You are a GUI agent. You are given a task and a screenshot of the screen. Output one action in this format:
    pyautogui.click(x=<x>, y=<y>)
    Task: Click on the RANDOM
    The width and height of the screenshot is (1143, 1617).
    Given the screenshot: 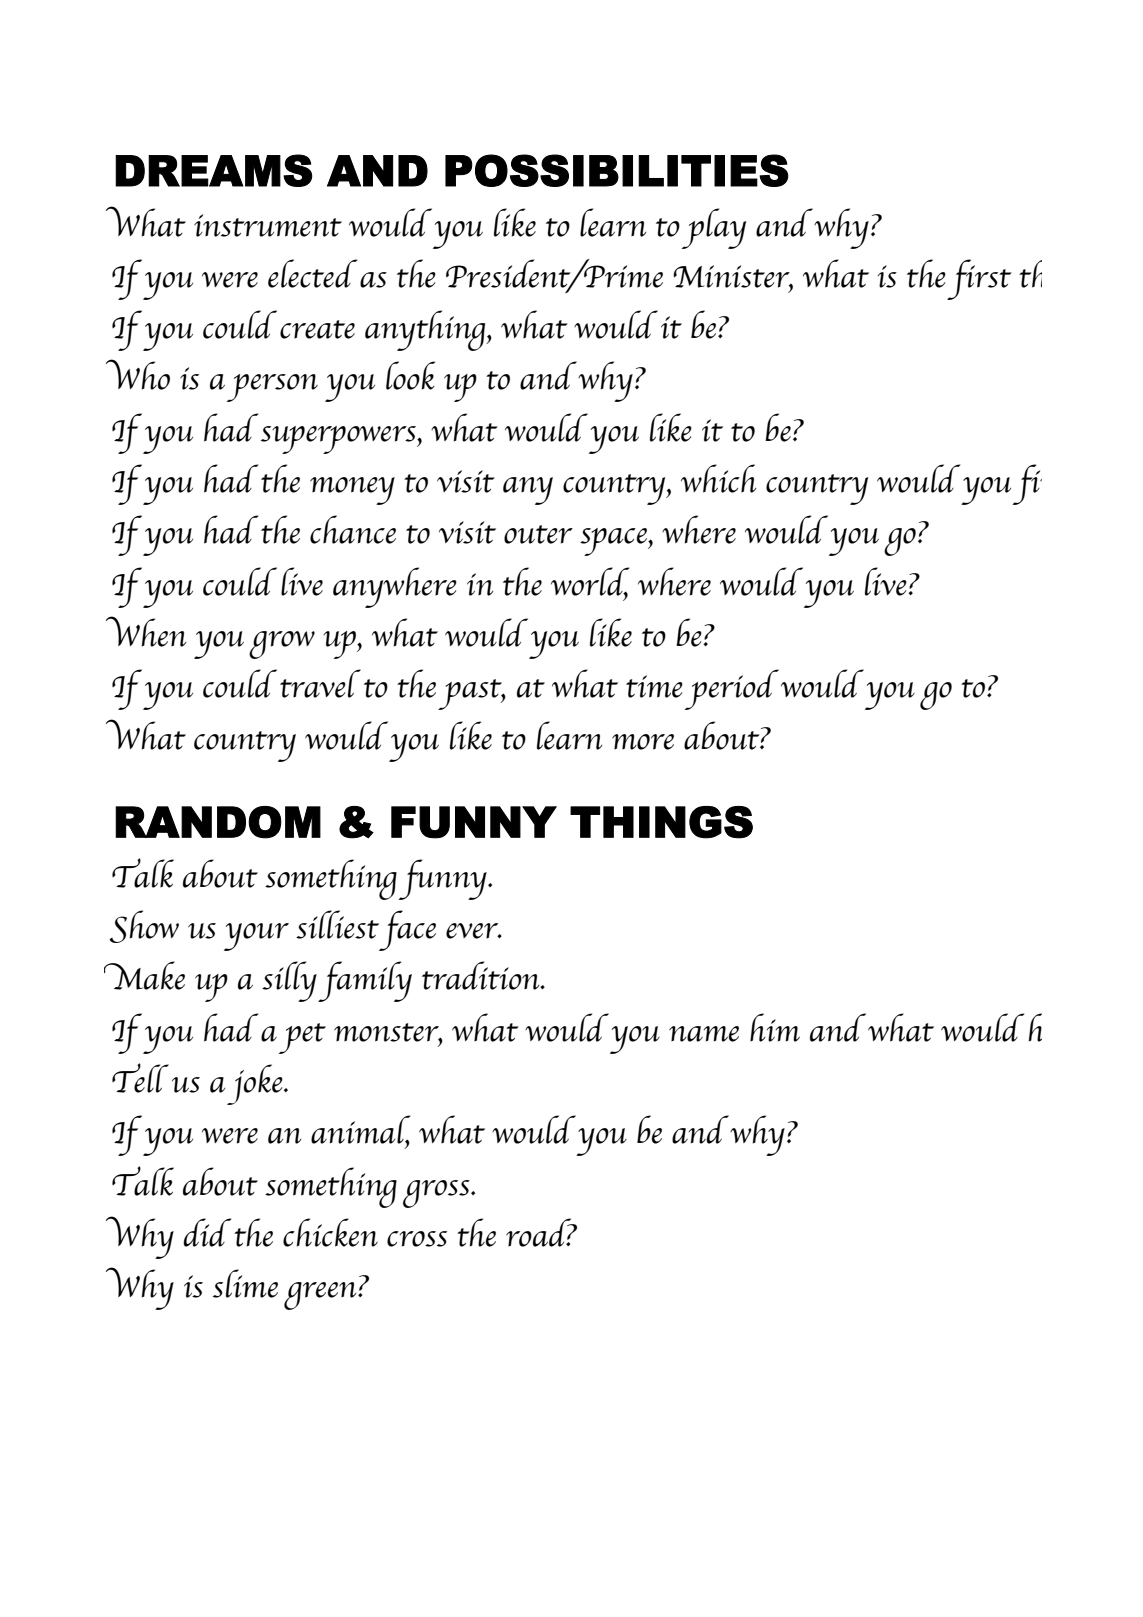 What is the action you would take?
    pyautogui.click(x=218, y=822)
